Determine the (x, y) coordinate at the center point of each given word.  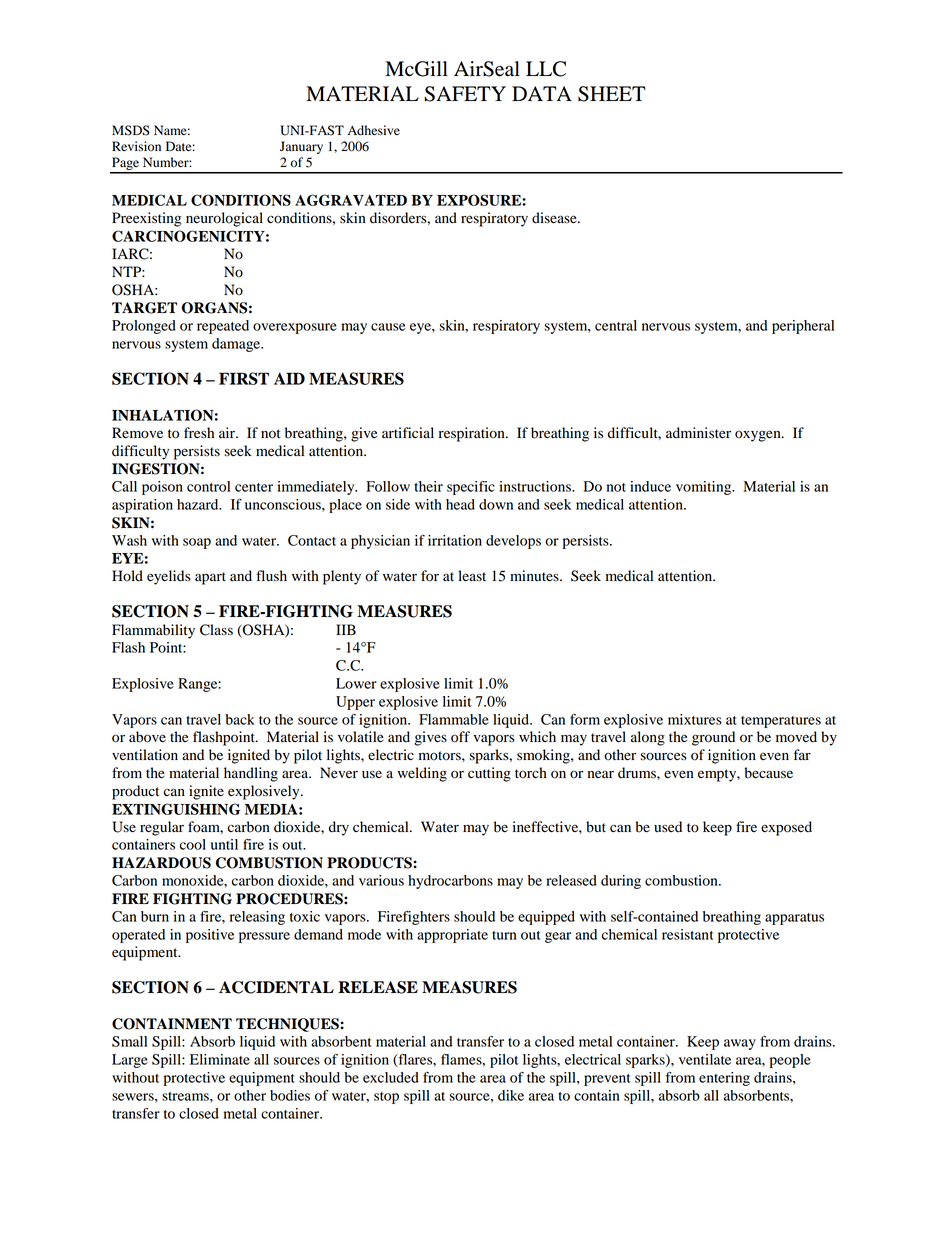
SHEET (612, 94)
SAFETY (465, 94)
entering (724, 1079)
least (472, 576)
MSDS (131, 130)
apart (210, 578)
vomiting (705, 488)
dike (511, 1095)
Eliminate (220, 1059)
